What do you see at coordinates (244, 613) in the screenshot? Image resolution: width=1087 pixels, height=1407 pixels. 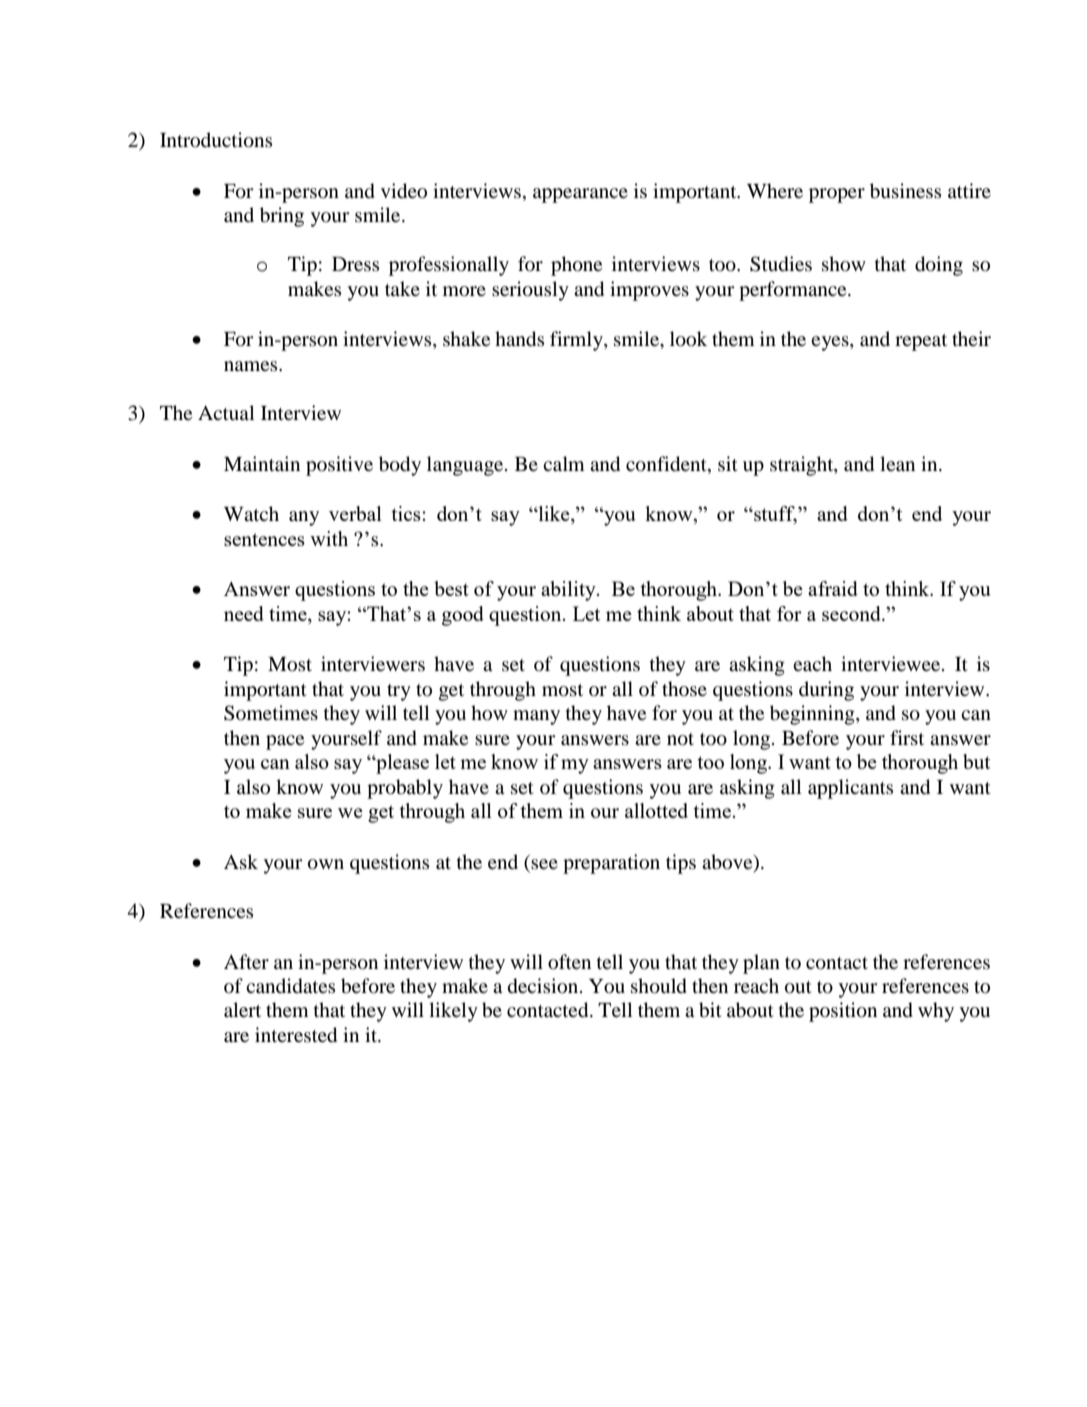 I see `need` at bounding box center [244, 613].
